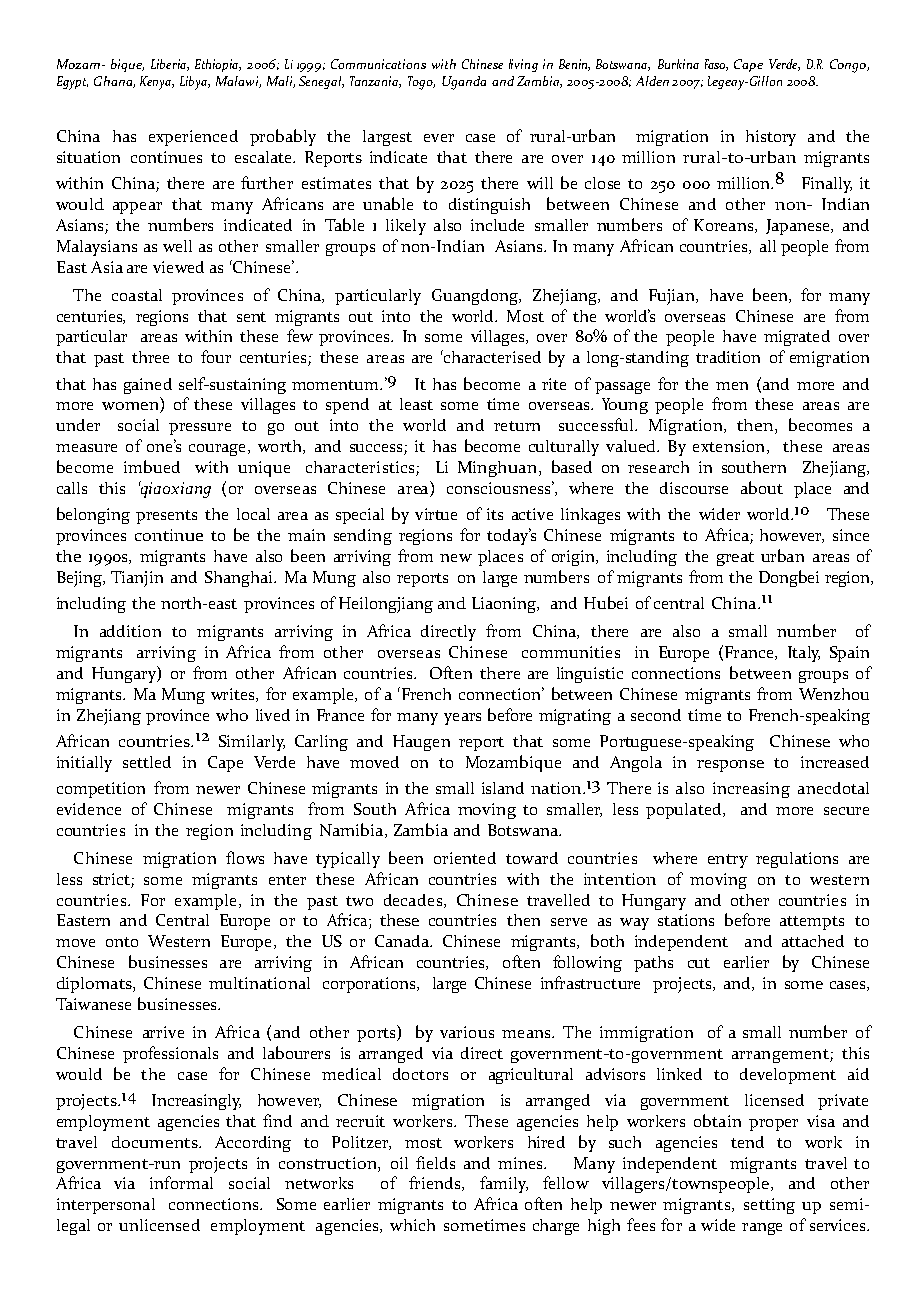 This document has width=924, height=1307. What do you see at coordinates (181, 1182) in the document?
I see `informal` at bounding box center [181, 1182].
